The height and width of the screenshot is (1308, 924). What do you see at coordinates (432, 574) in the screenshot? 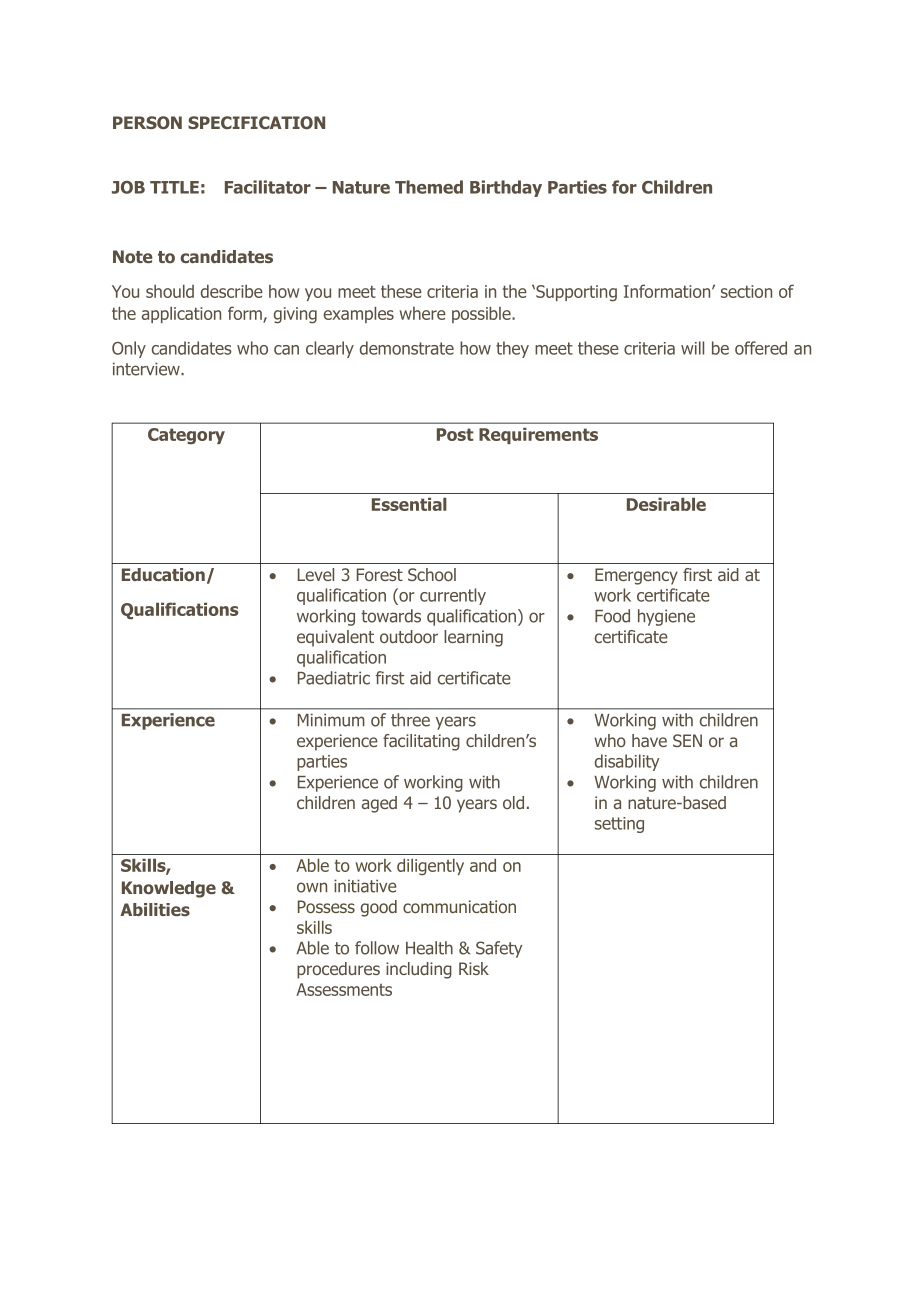
I see `School` at bounding box center [432, 574].
